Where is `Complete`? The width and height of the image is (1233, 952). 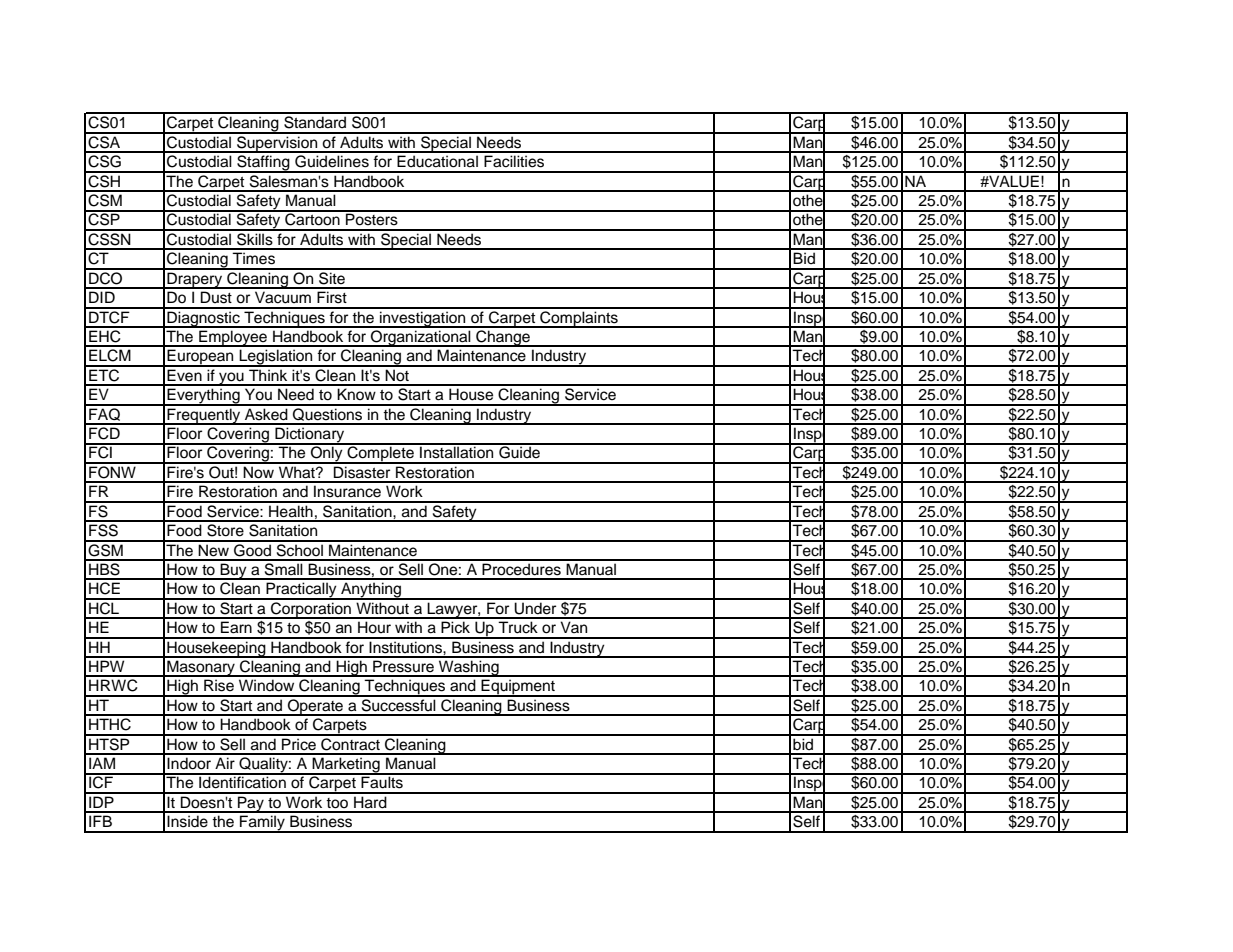 Complete is located at coordinates (380, 454).
